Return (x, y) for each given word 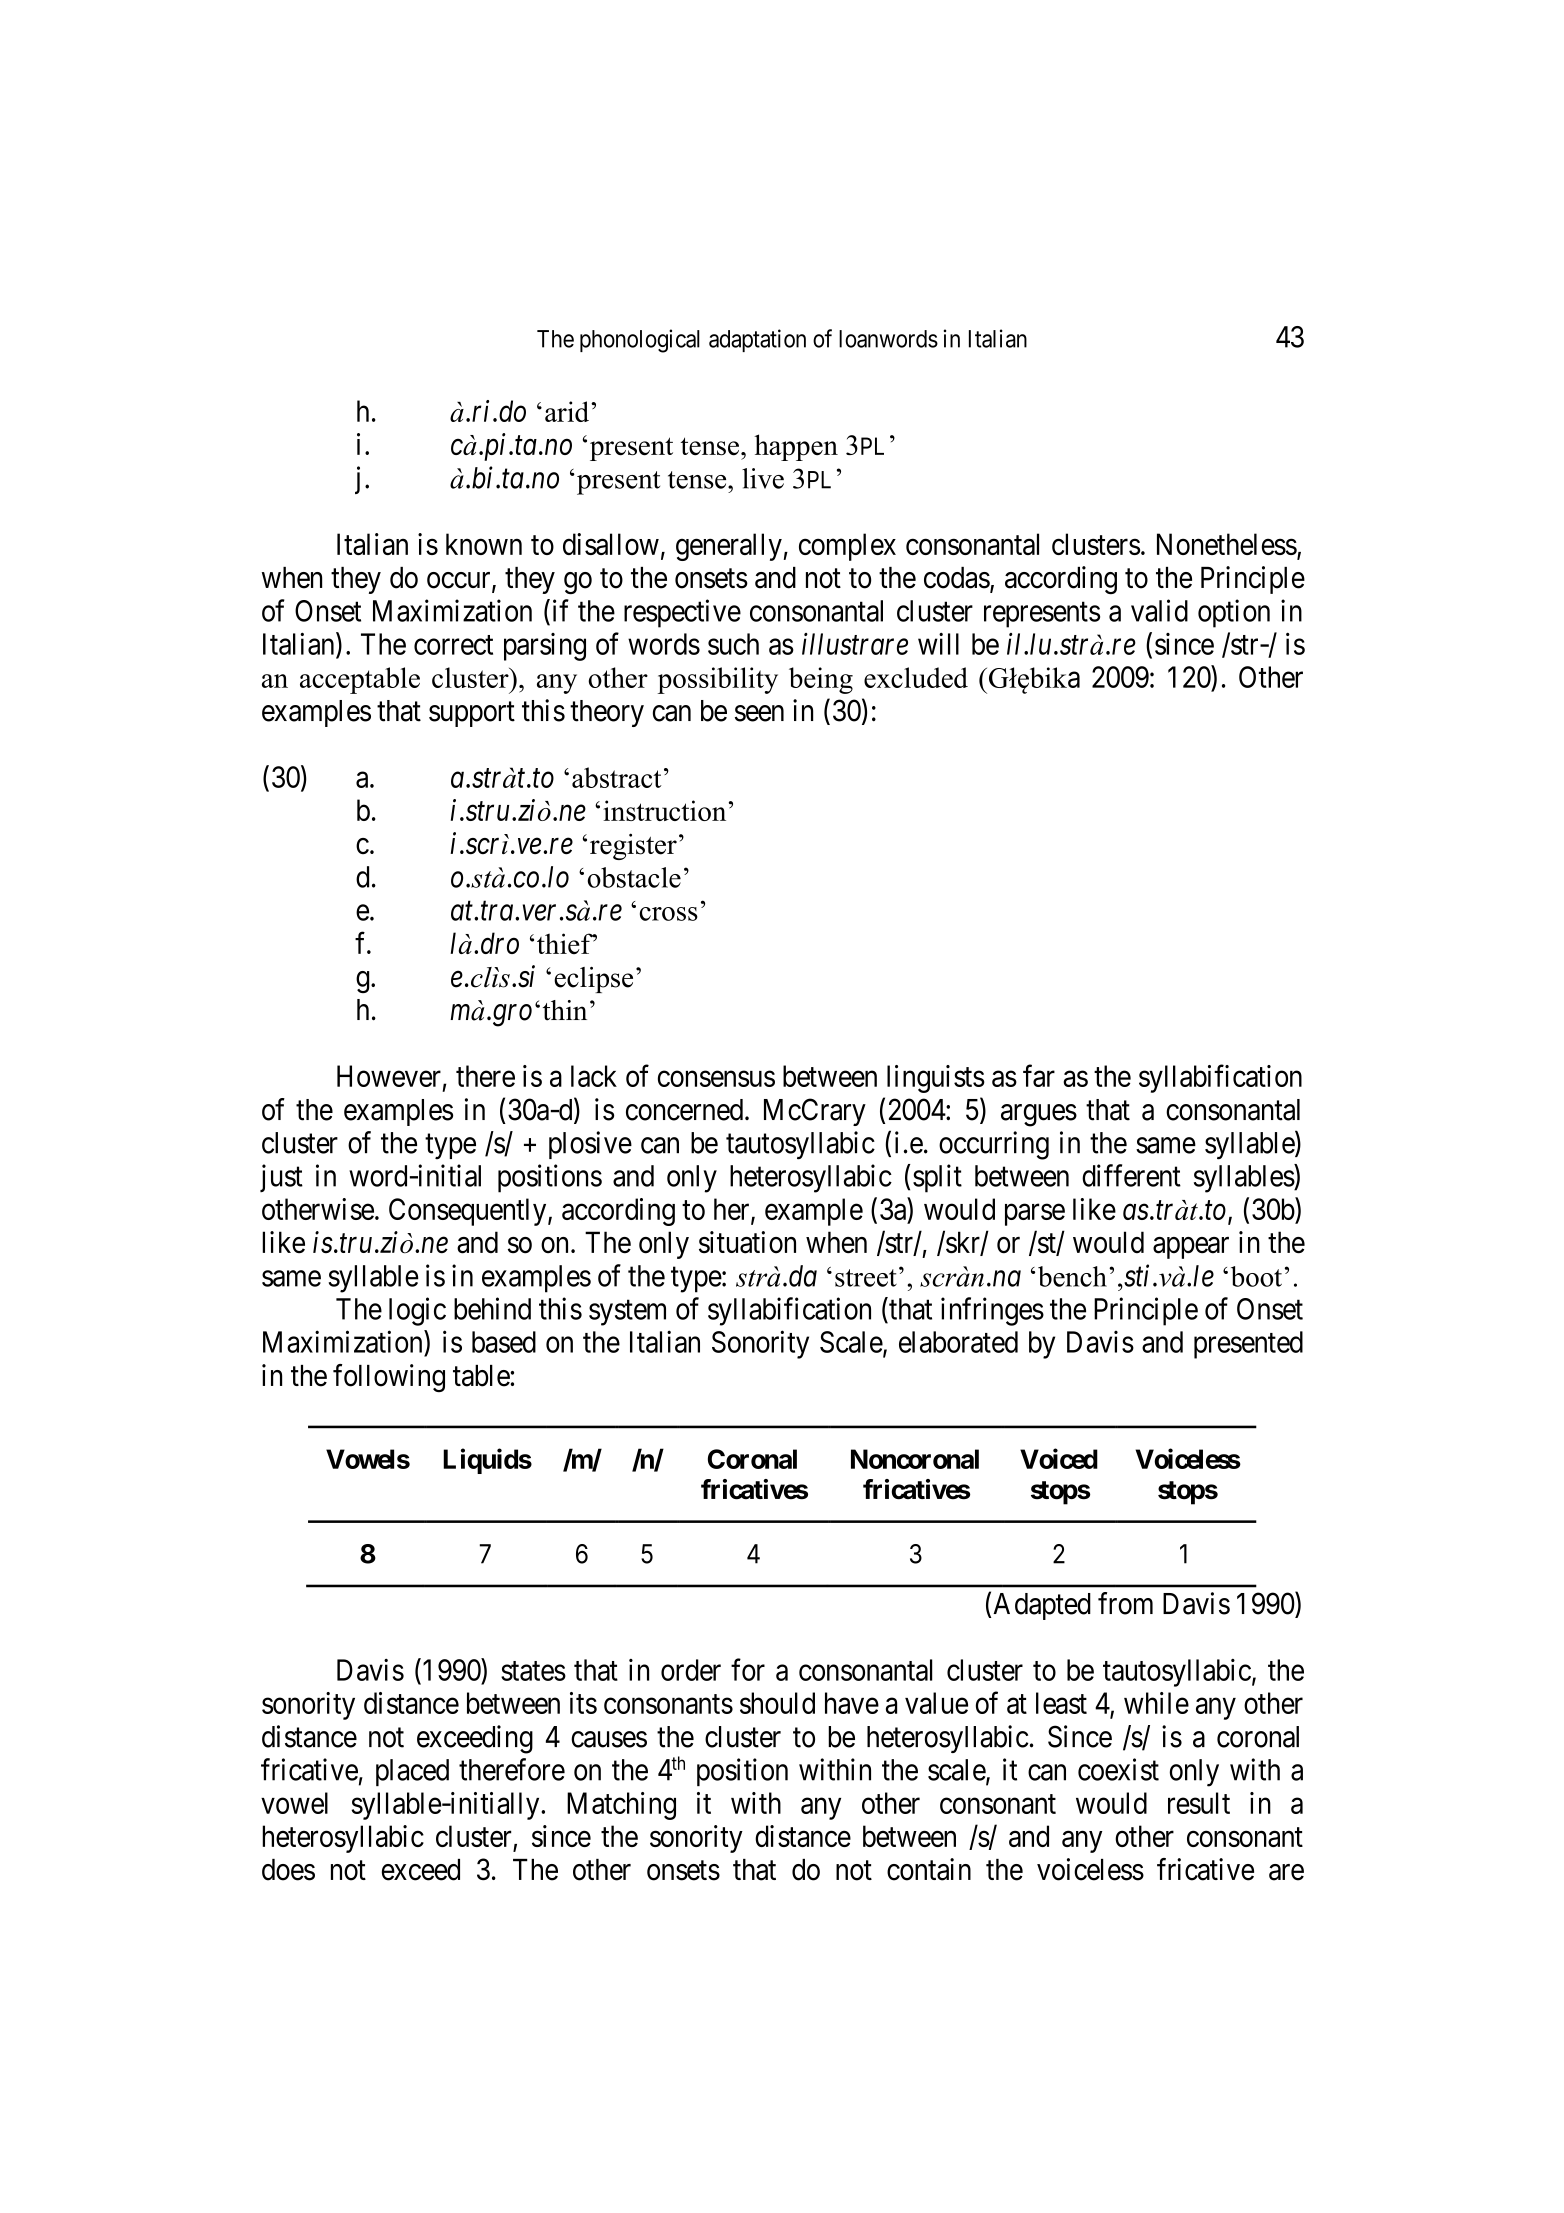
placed (412, 1772)
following (389, 1378)
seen (759, 713)
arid (568, 411)
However (389, 1076)
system (627, 1313)
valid (1159, 610)
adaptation (757, 340)
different (1131, 1175)
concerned (686, 1110)
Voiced (1059, 1458)
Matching (621, 1806)
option (1234, 613)
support (472, 714)
